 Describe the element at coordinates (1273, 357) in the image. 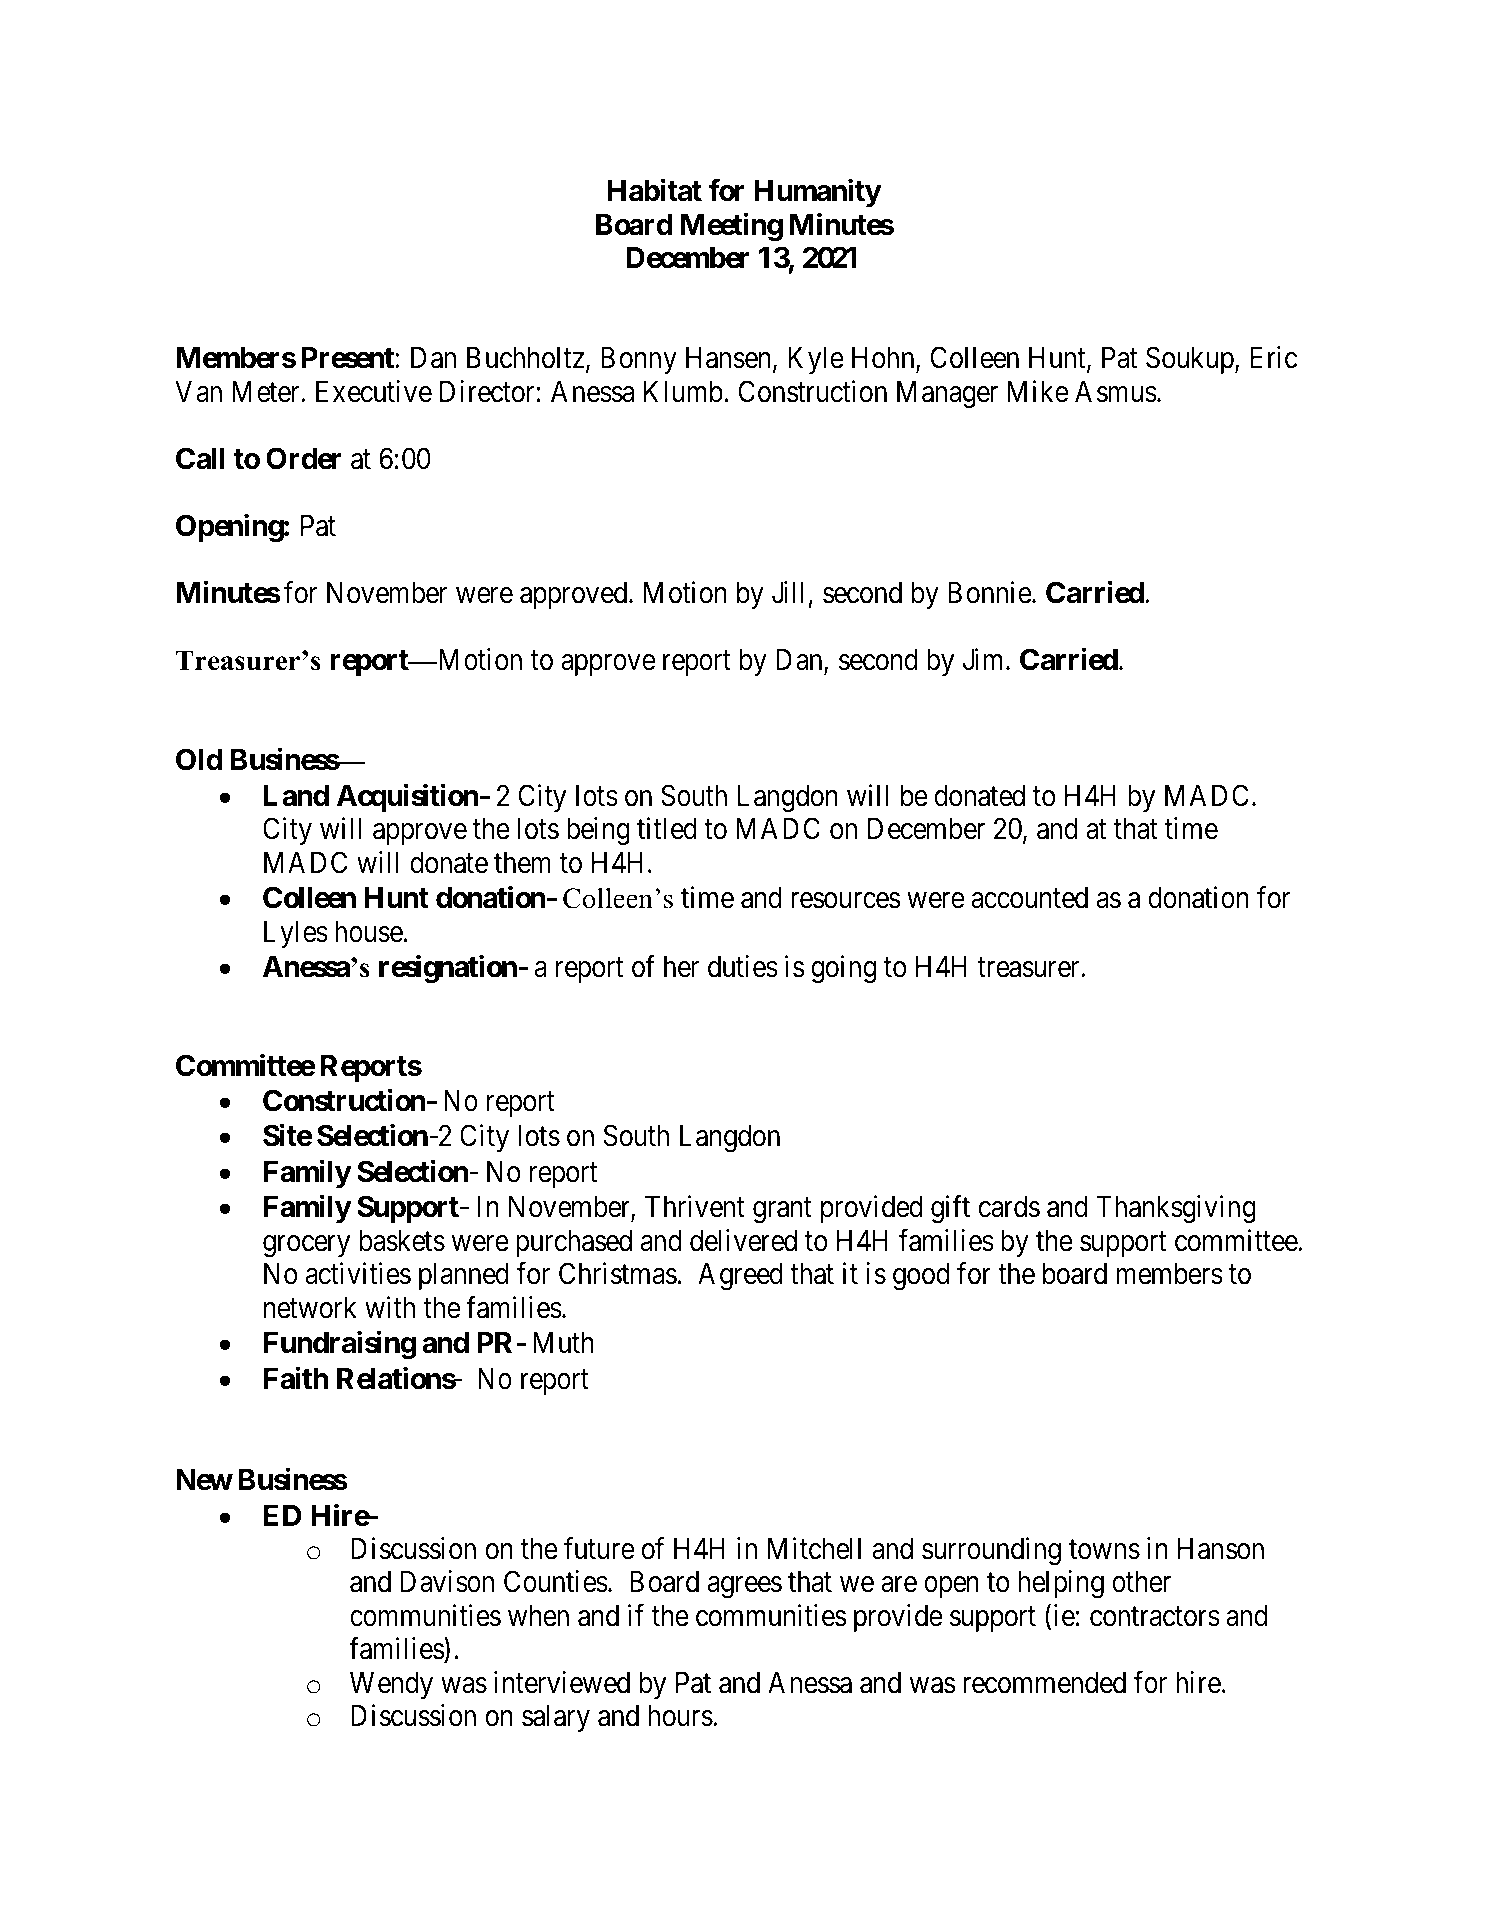

I see `Eric` at that location.
